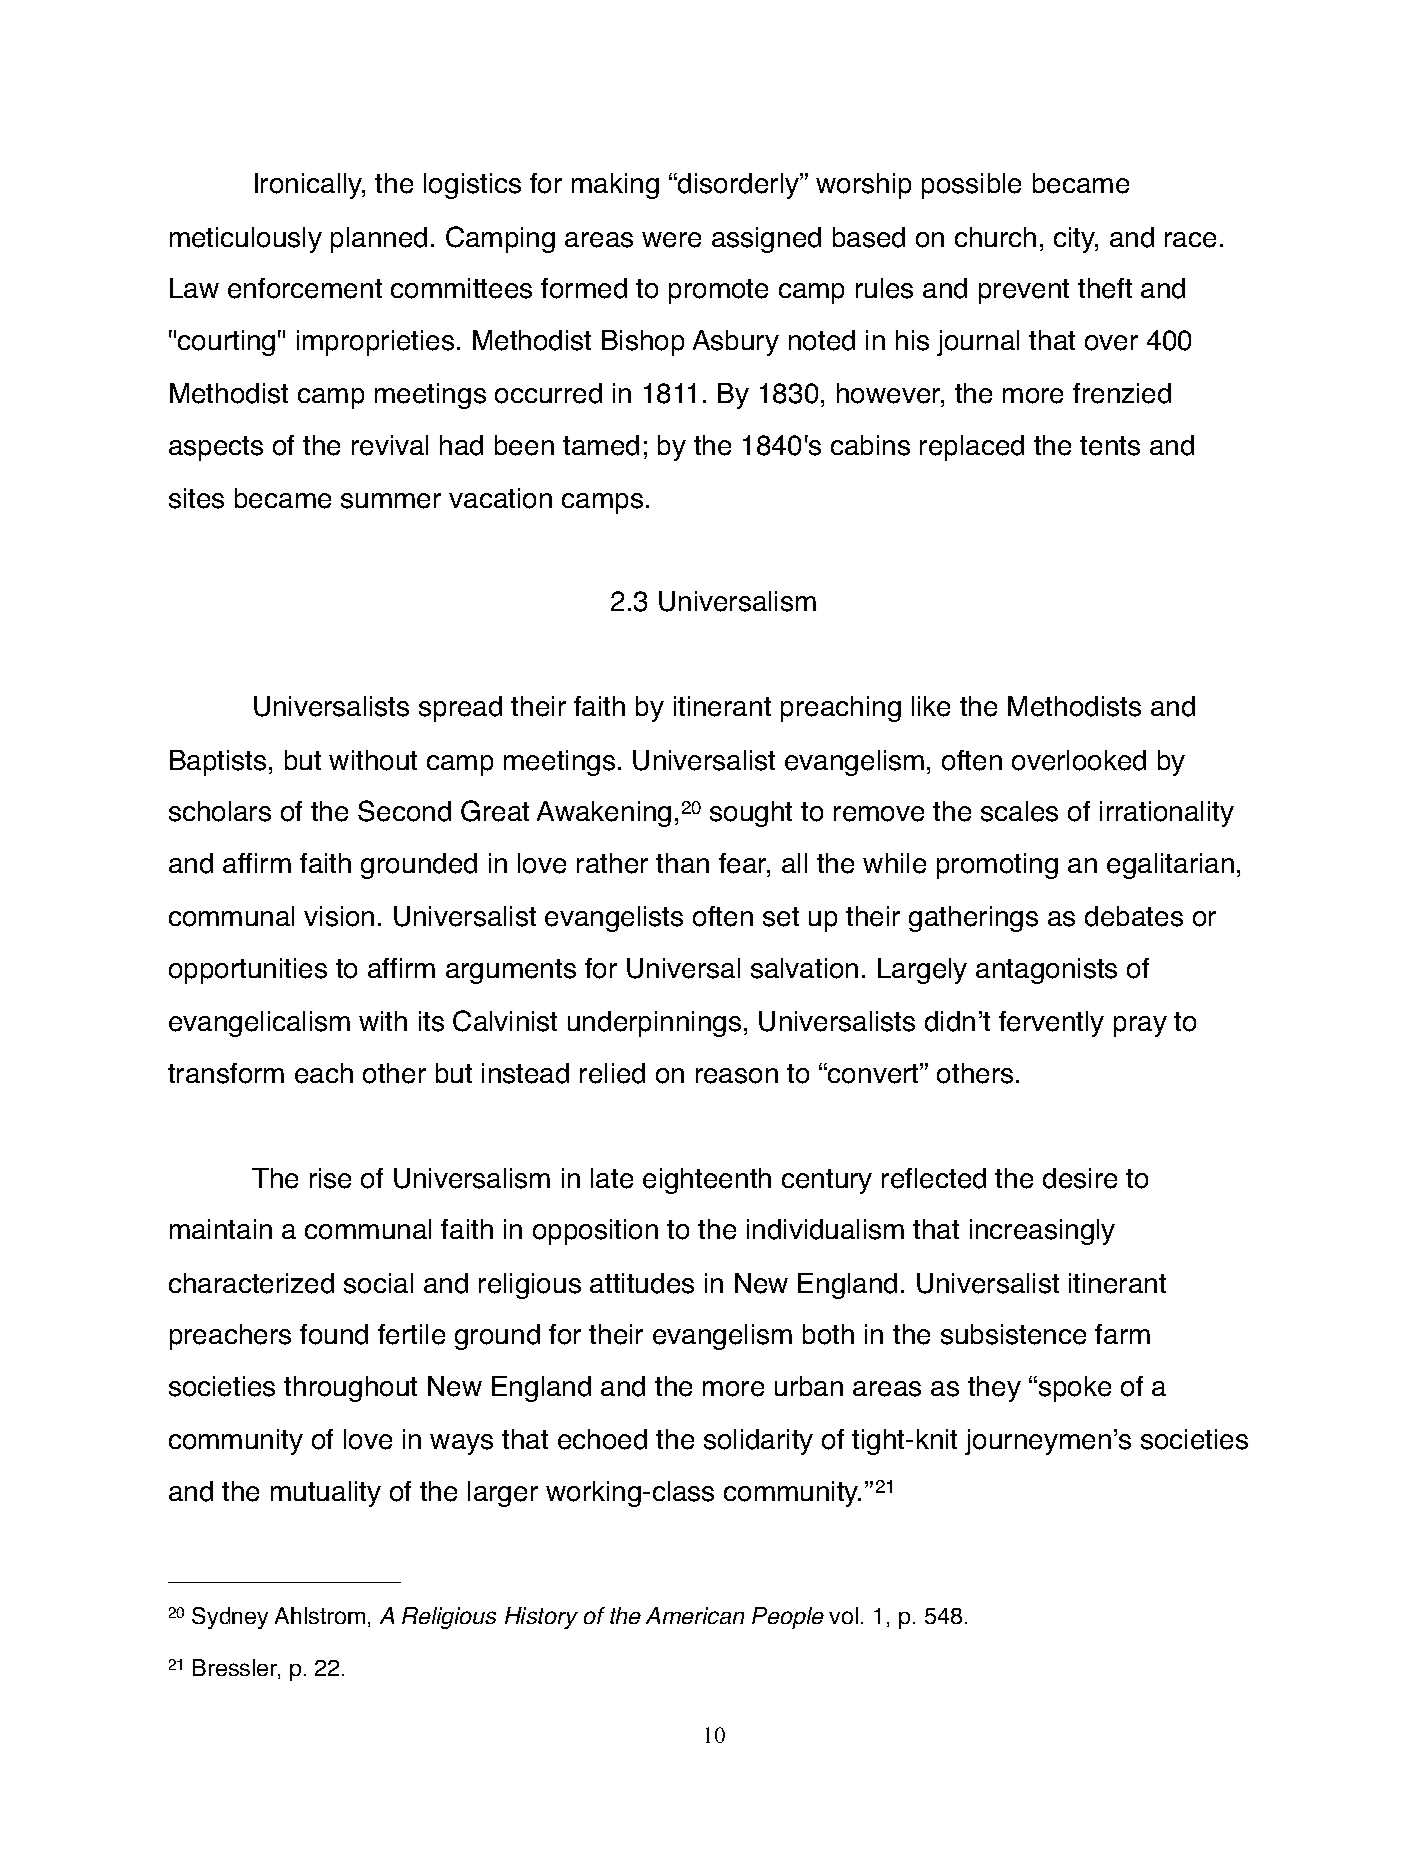  I want to click on rise, so click(330, 1178).
